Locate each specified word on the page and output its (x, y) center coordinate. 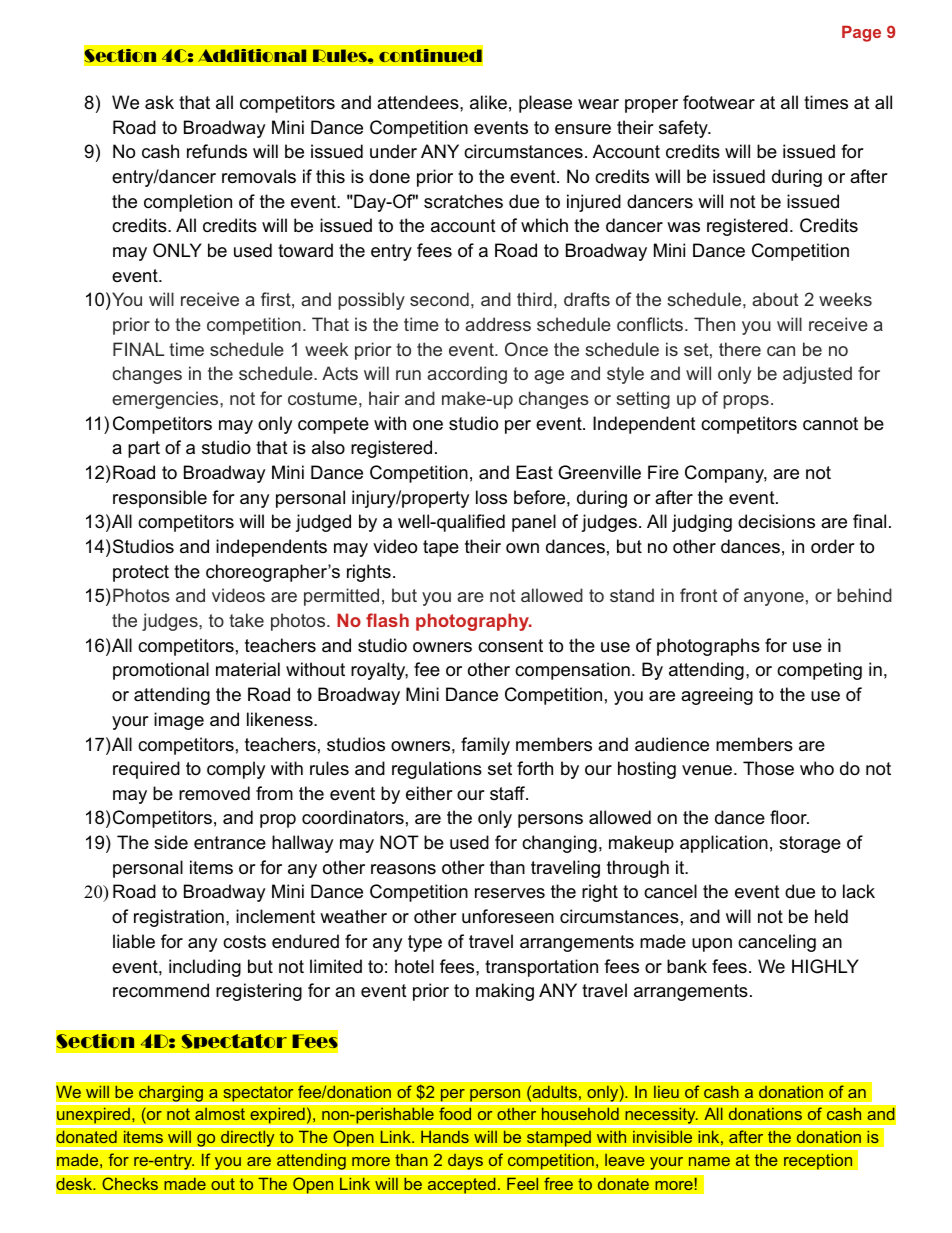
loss (491, 497)
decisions (776, 521)
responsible (160, 499)
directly (248, 1140)
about (775, 299)
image (179, 721)
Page (861, 34)
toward (305, 250)
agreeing (717, 696)
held (831, 916)
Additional (252, 55)
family (485, 746)
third (534, 299)
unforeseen (508, 916)
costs (244, 942)
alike (488, 102)
